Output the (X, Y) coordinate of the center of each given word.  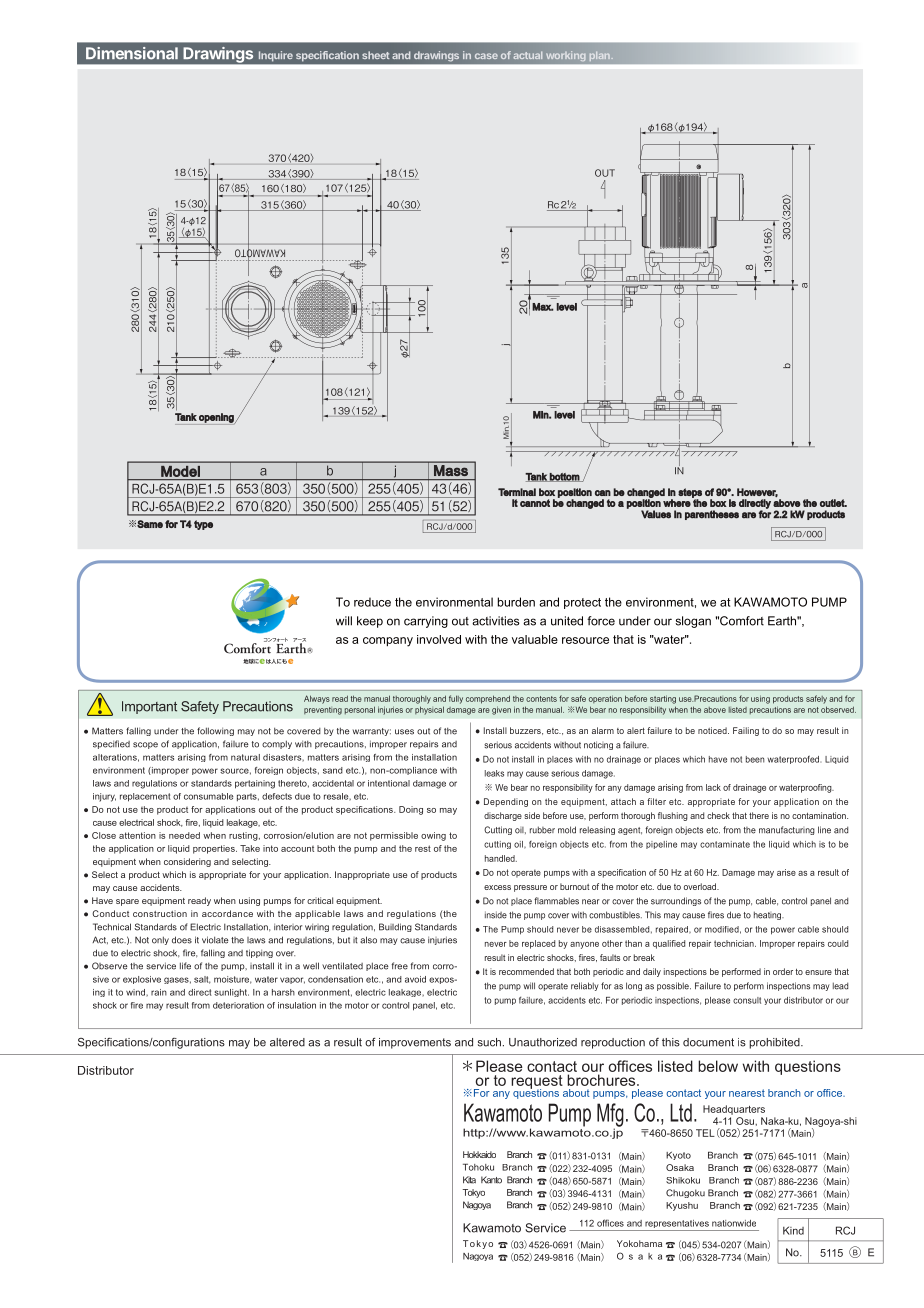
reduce (372, 602)
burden (516, 602)
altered (287, 1042)
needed (184, 835)
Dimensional (132, 53)
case (486, 56)
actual (528, 55)
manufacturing (787, 830)
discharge (503, 816)
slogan (693, 622)
